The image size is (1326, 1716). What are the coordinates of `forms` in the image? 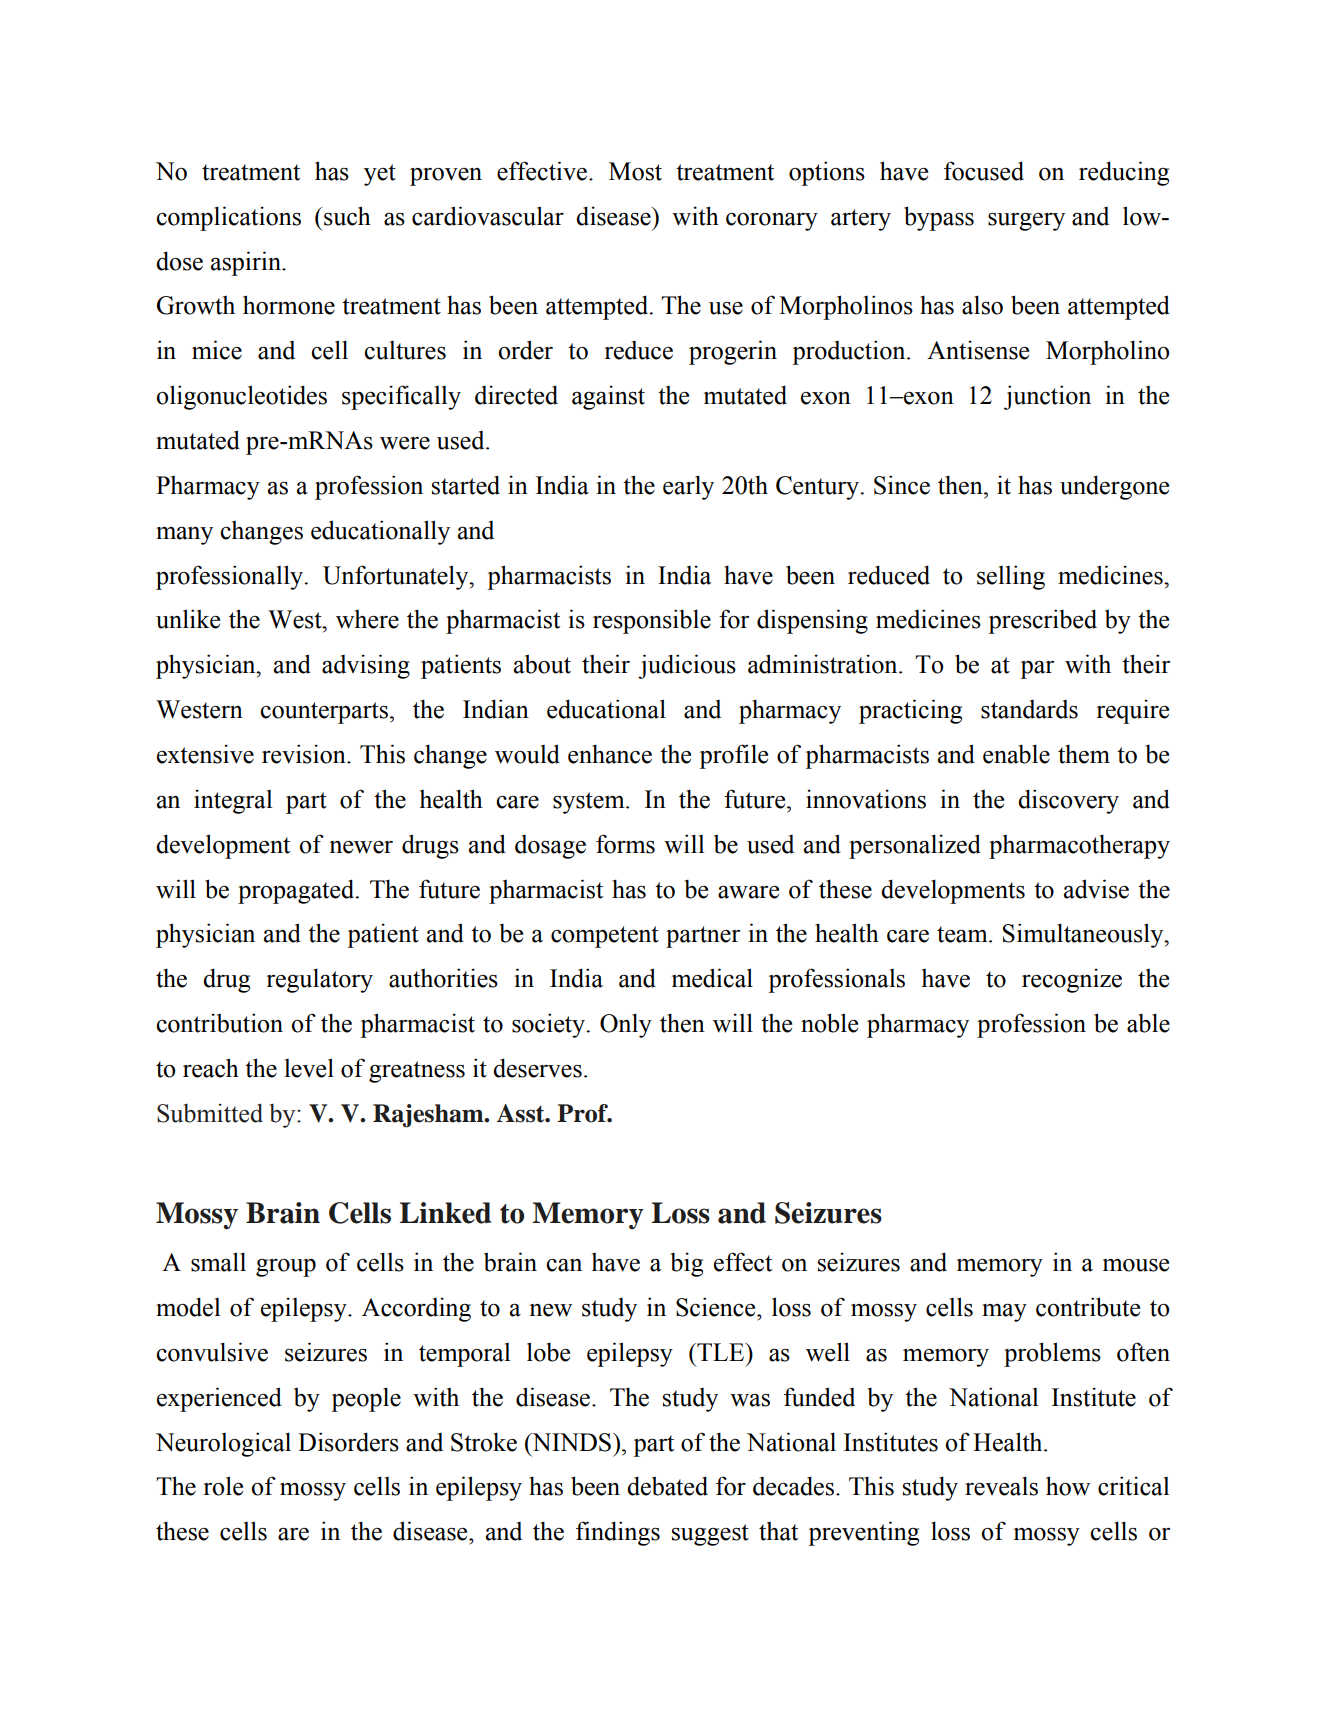 It's located at (625, 844).
